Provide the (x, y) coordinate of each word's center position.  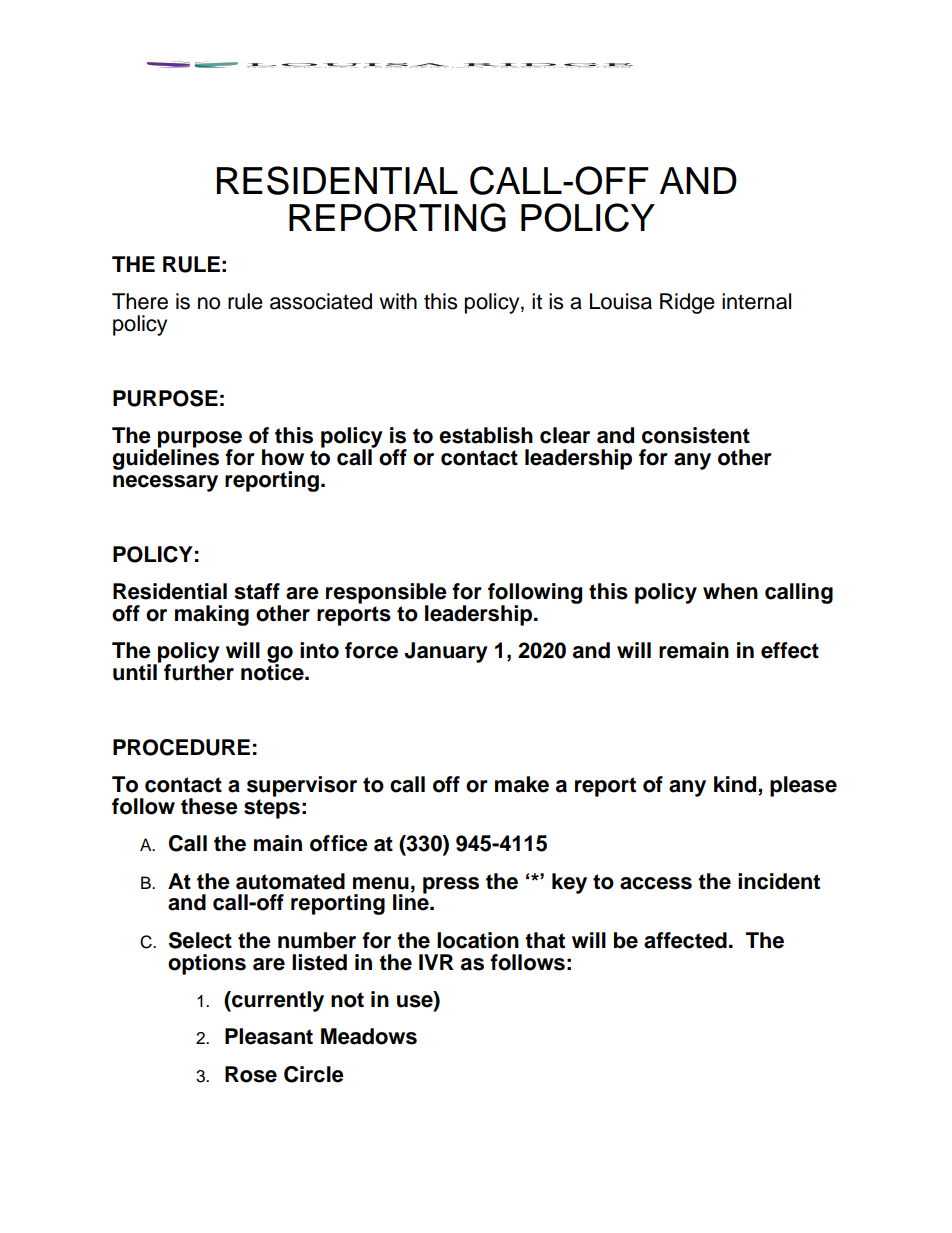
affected (685, 940)
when (730, 591)
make (522, 784)
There (140, 301)
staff (257, 591)
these (209, 806)
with (398, 301)
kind (735, 784)
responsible (386, 594)
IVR (436, 962)
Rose (251, 1074)
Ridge (687, 303)
